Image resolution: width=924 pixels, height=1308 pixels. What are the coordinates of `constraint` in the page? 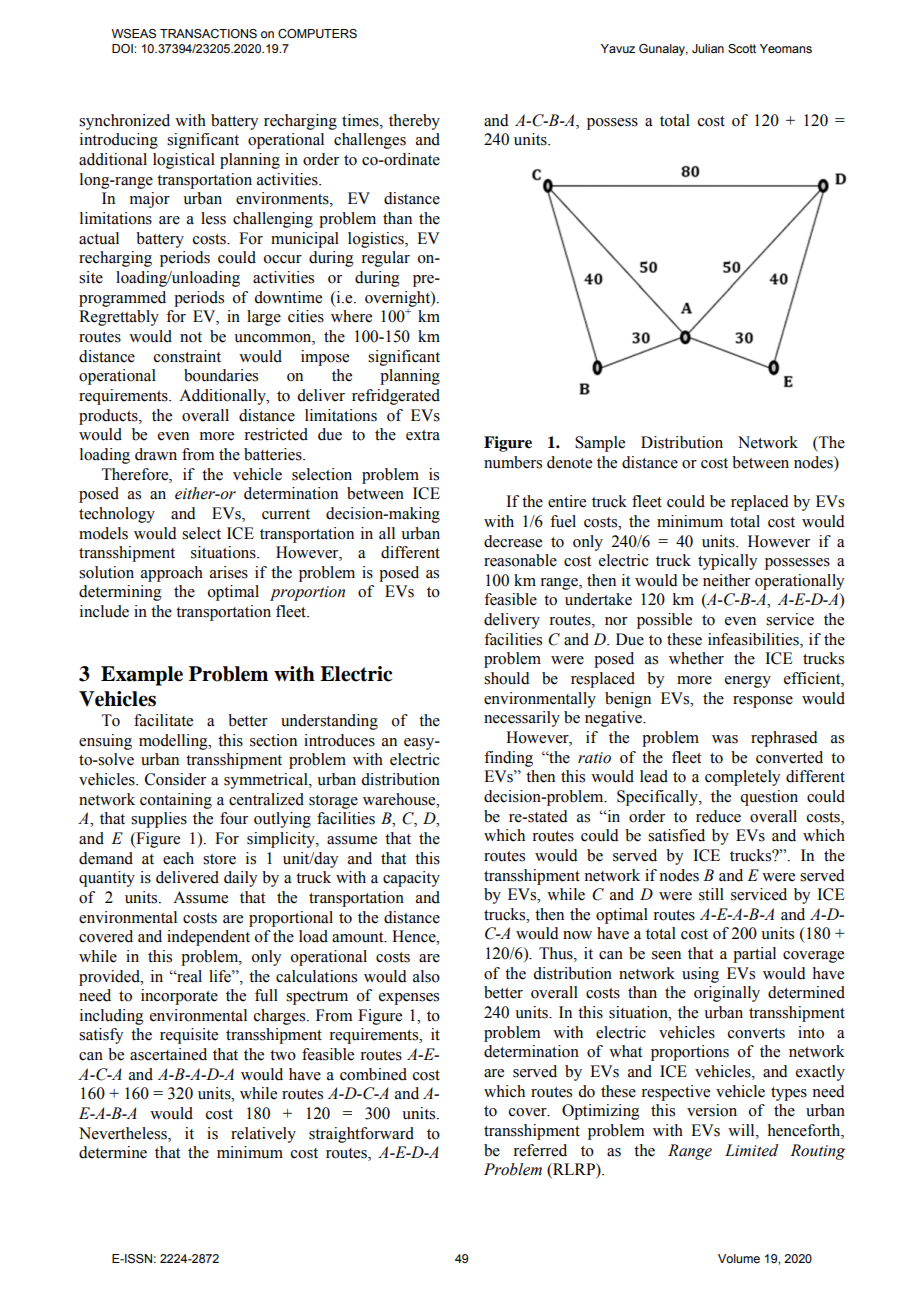 It's located at (187, 356).
